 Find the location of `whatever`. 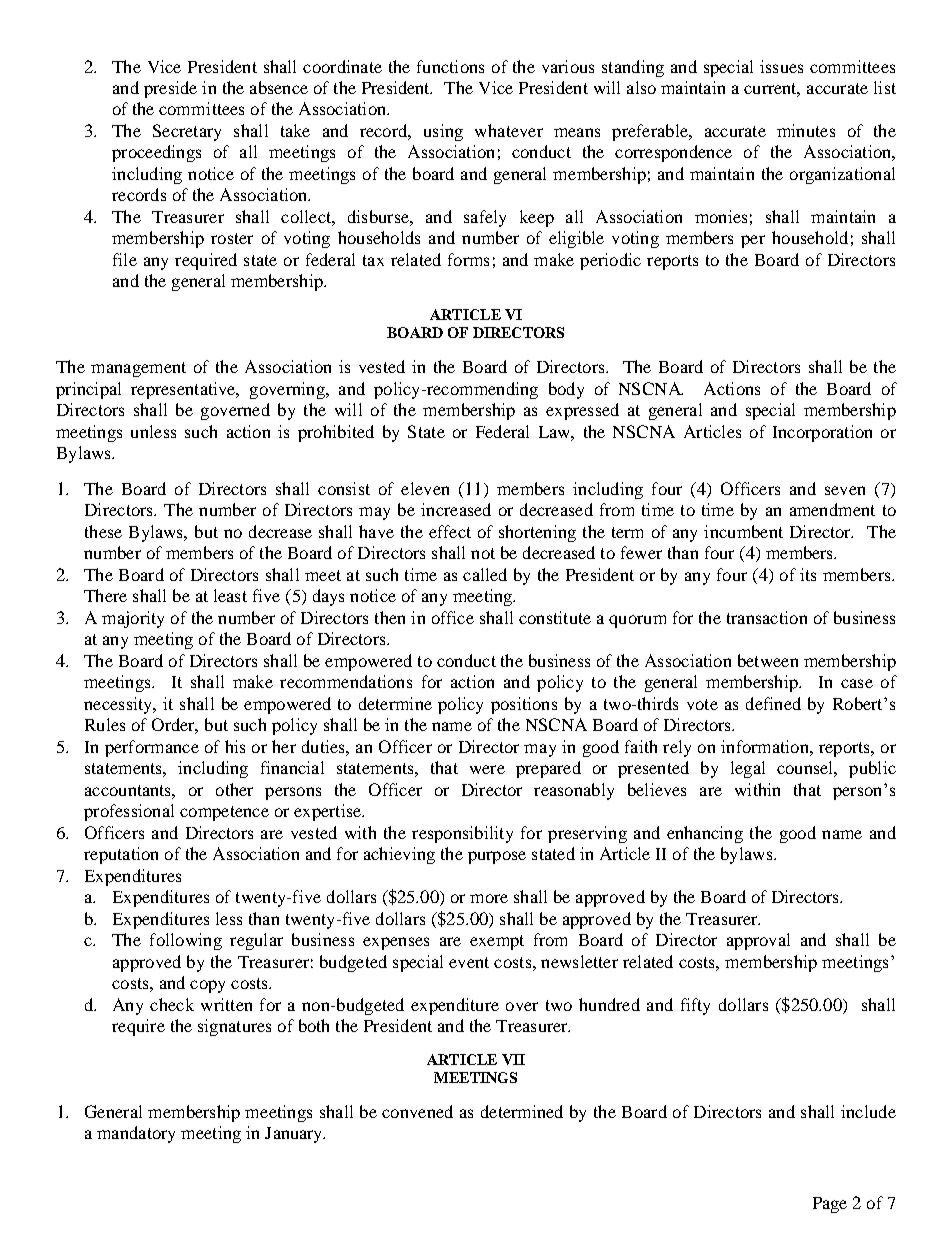

whatever is located at coordinates (509, 130).
